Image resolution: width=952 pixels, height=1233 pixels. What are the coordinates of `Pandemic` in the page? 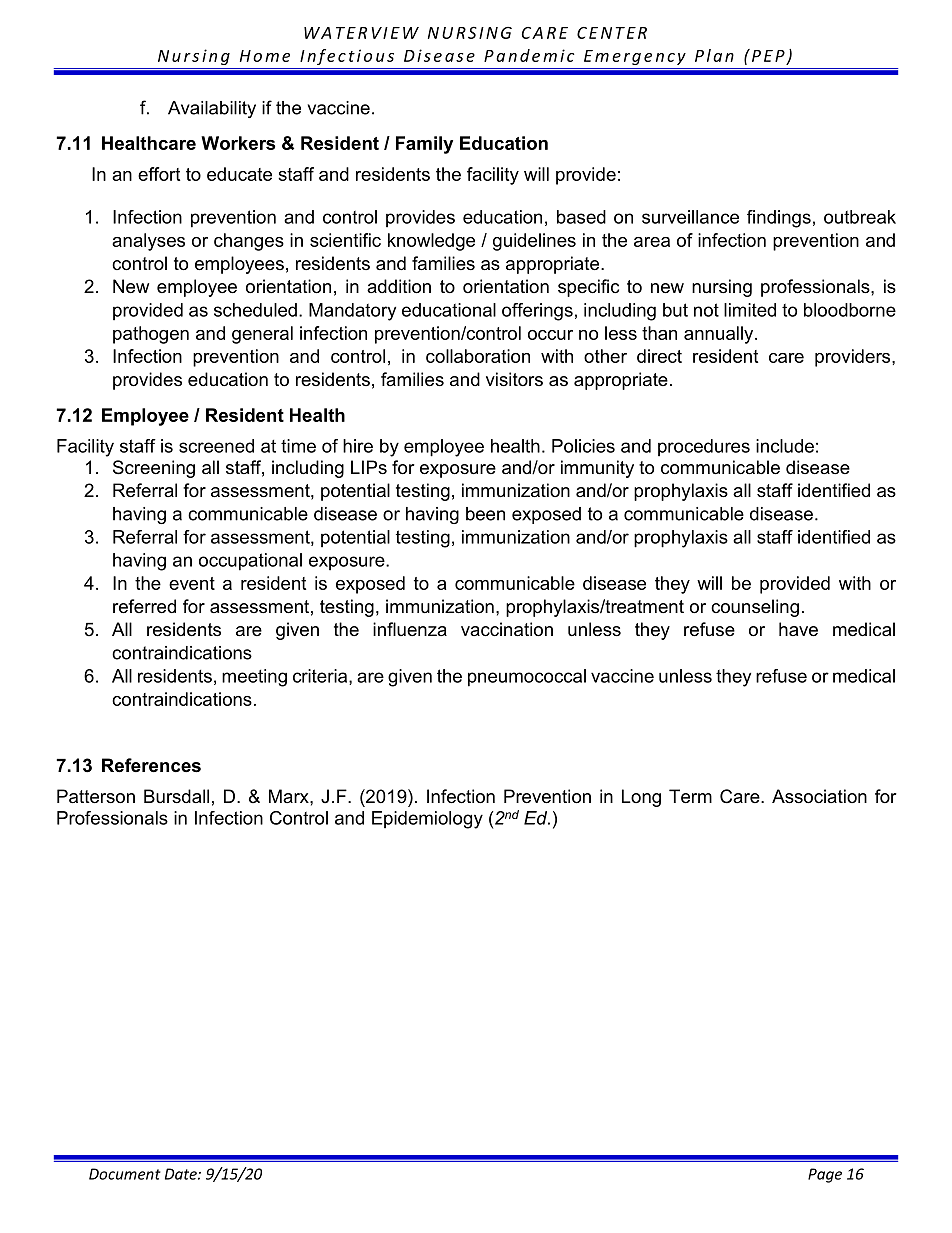 It's located at (529, 55).
